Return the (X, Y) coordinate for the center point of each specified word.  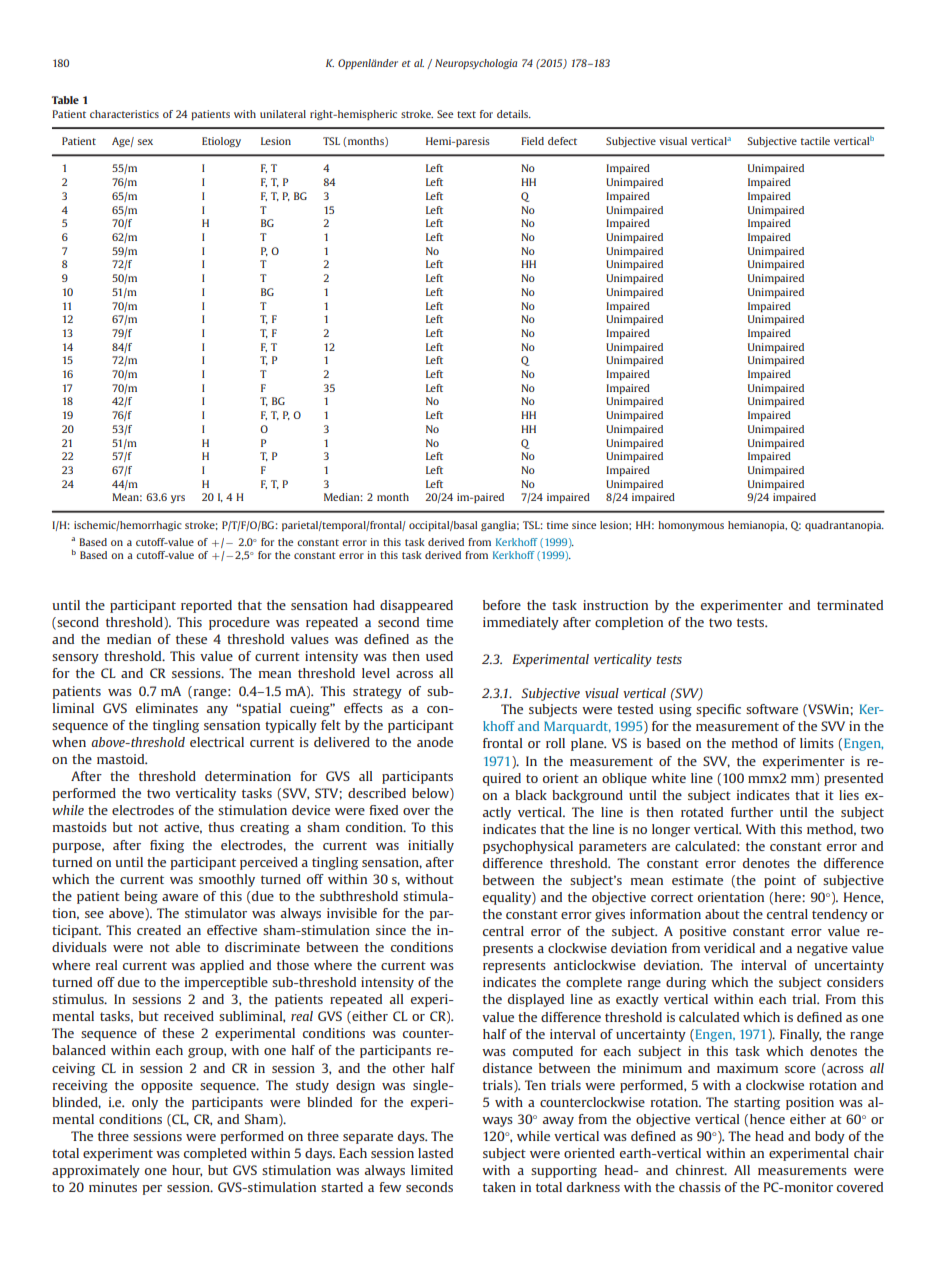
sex (145, 142)
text (466, 114)
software (772, 709)
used (439, 656)
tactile (815, 141)
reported (206, 606)
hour (187, 1171)
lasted (435, 1153)
